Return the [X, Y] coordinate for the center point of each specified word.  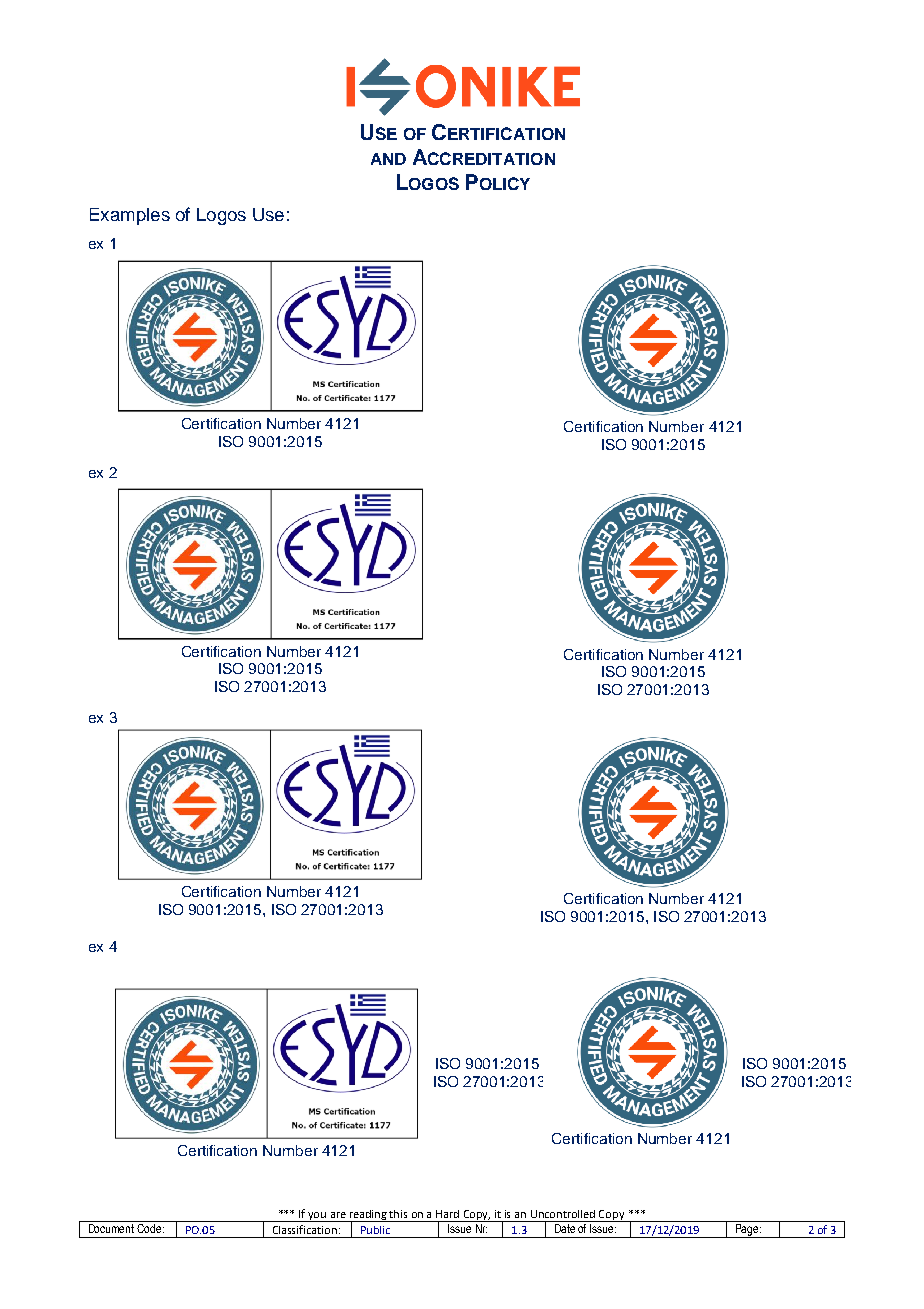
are [338, 1215]
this [398, 1214]
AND [388, 159]
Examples [130, 216]
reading [368, 1216]
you [318, 1217]
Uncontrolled [563, 1214]
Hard [447, 1214]
